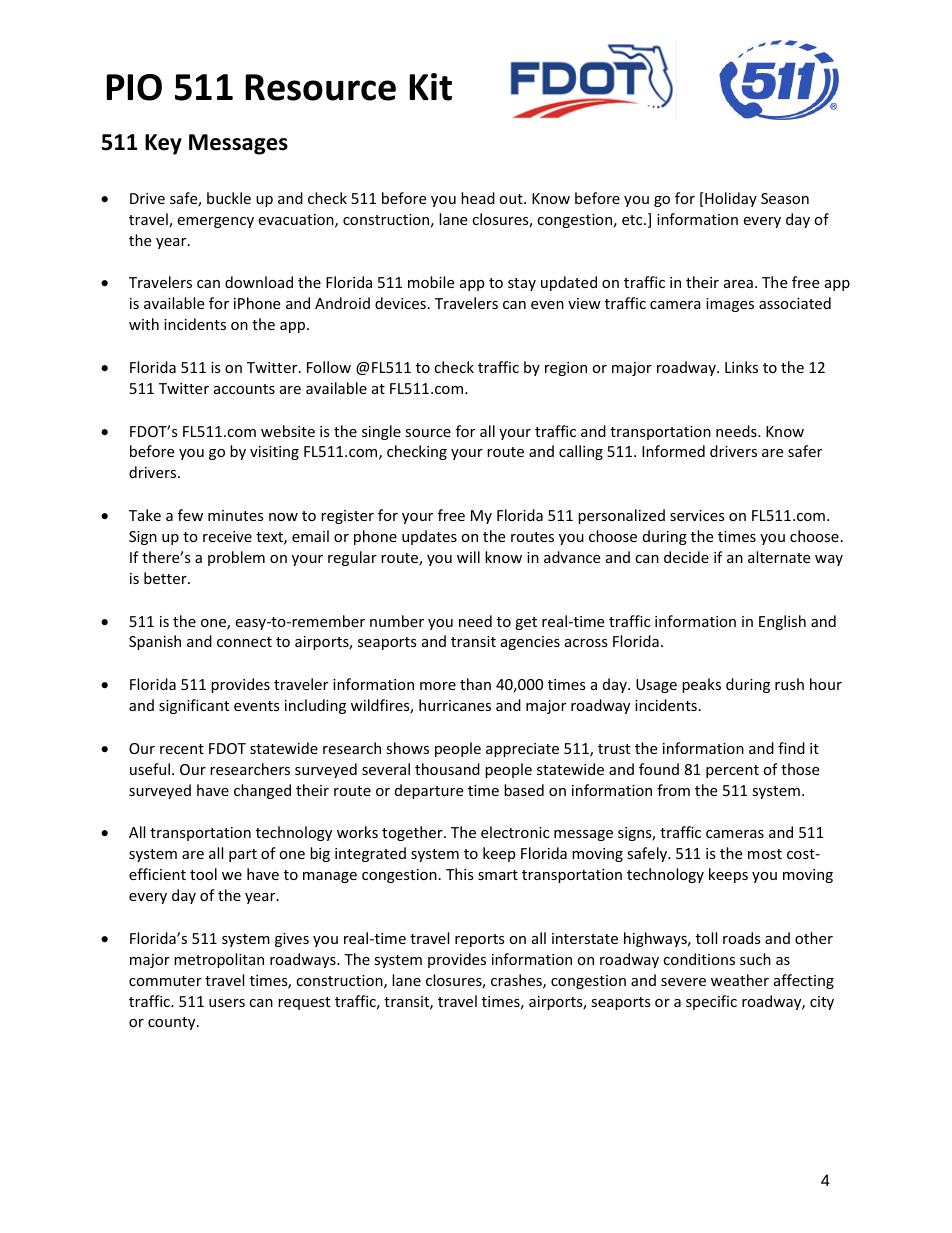 The image size is (952, 1233). Describe the element at coordinates (468, 557) in the screenshot. I see `will` at that location.
